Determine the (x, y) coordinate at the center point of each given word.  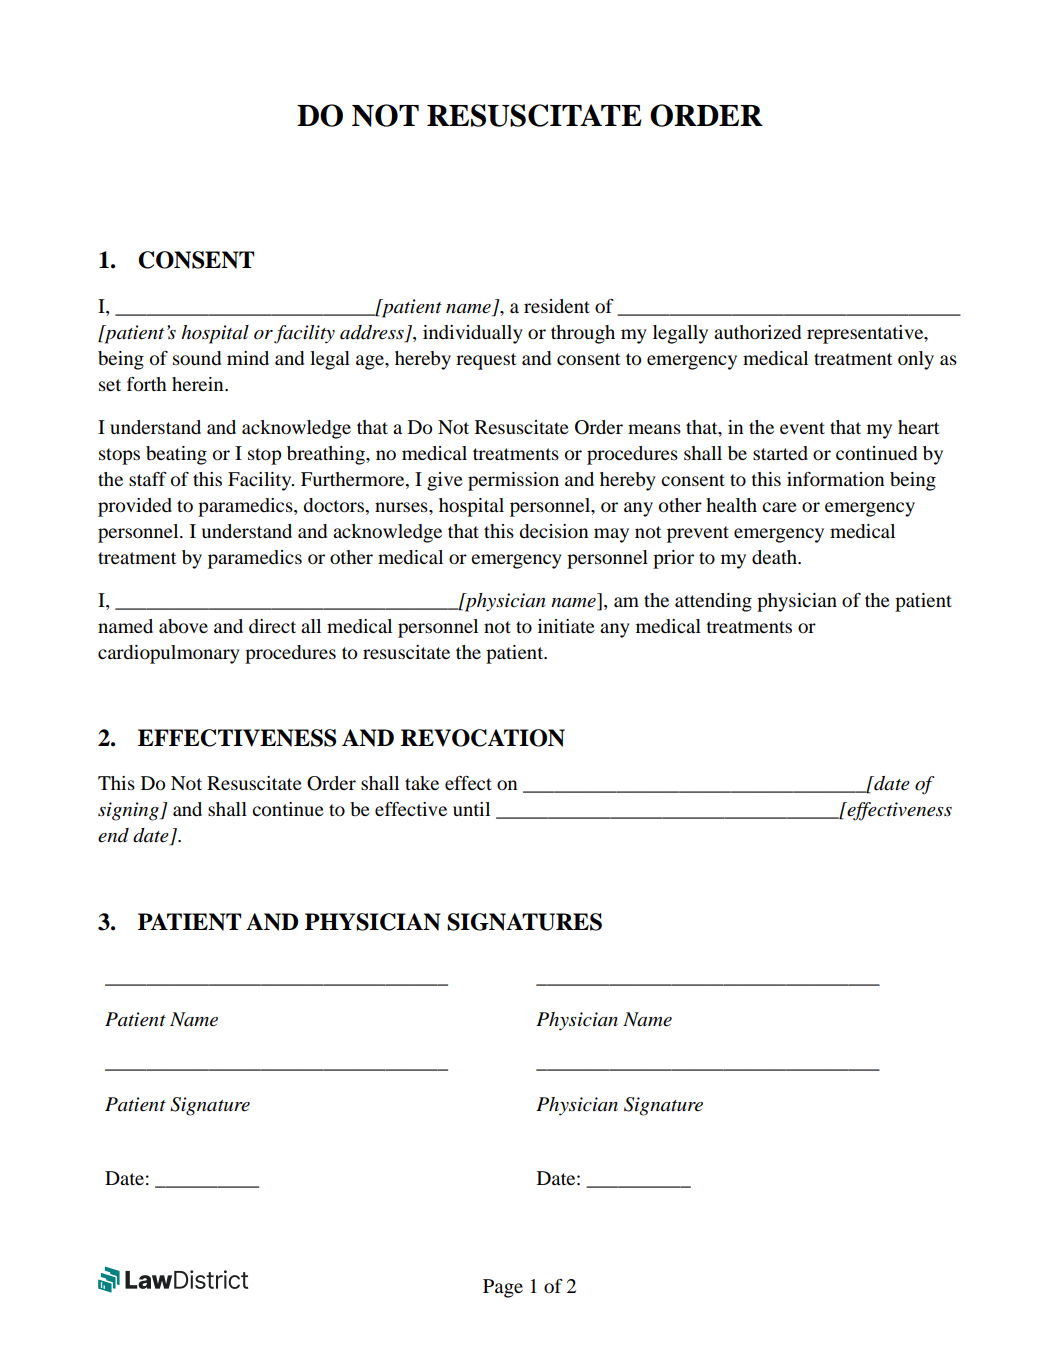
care (779, 507)
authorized (757, 332)
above (183, 626)
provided (135, 507)
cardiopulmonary (169, 654)
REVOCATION (483, 738)
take (422, 783)
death (775, 557)
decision (553, 531)
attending (713, 602)
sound (197, 358)
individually (473, 334)
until (471, 809)
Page (503, 1288)
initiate (566, 626)
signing (129, 811)
